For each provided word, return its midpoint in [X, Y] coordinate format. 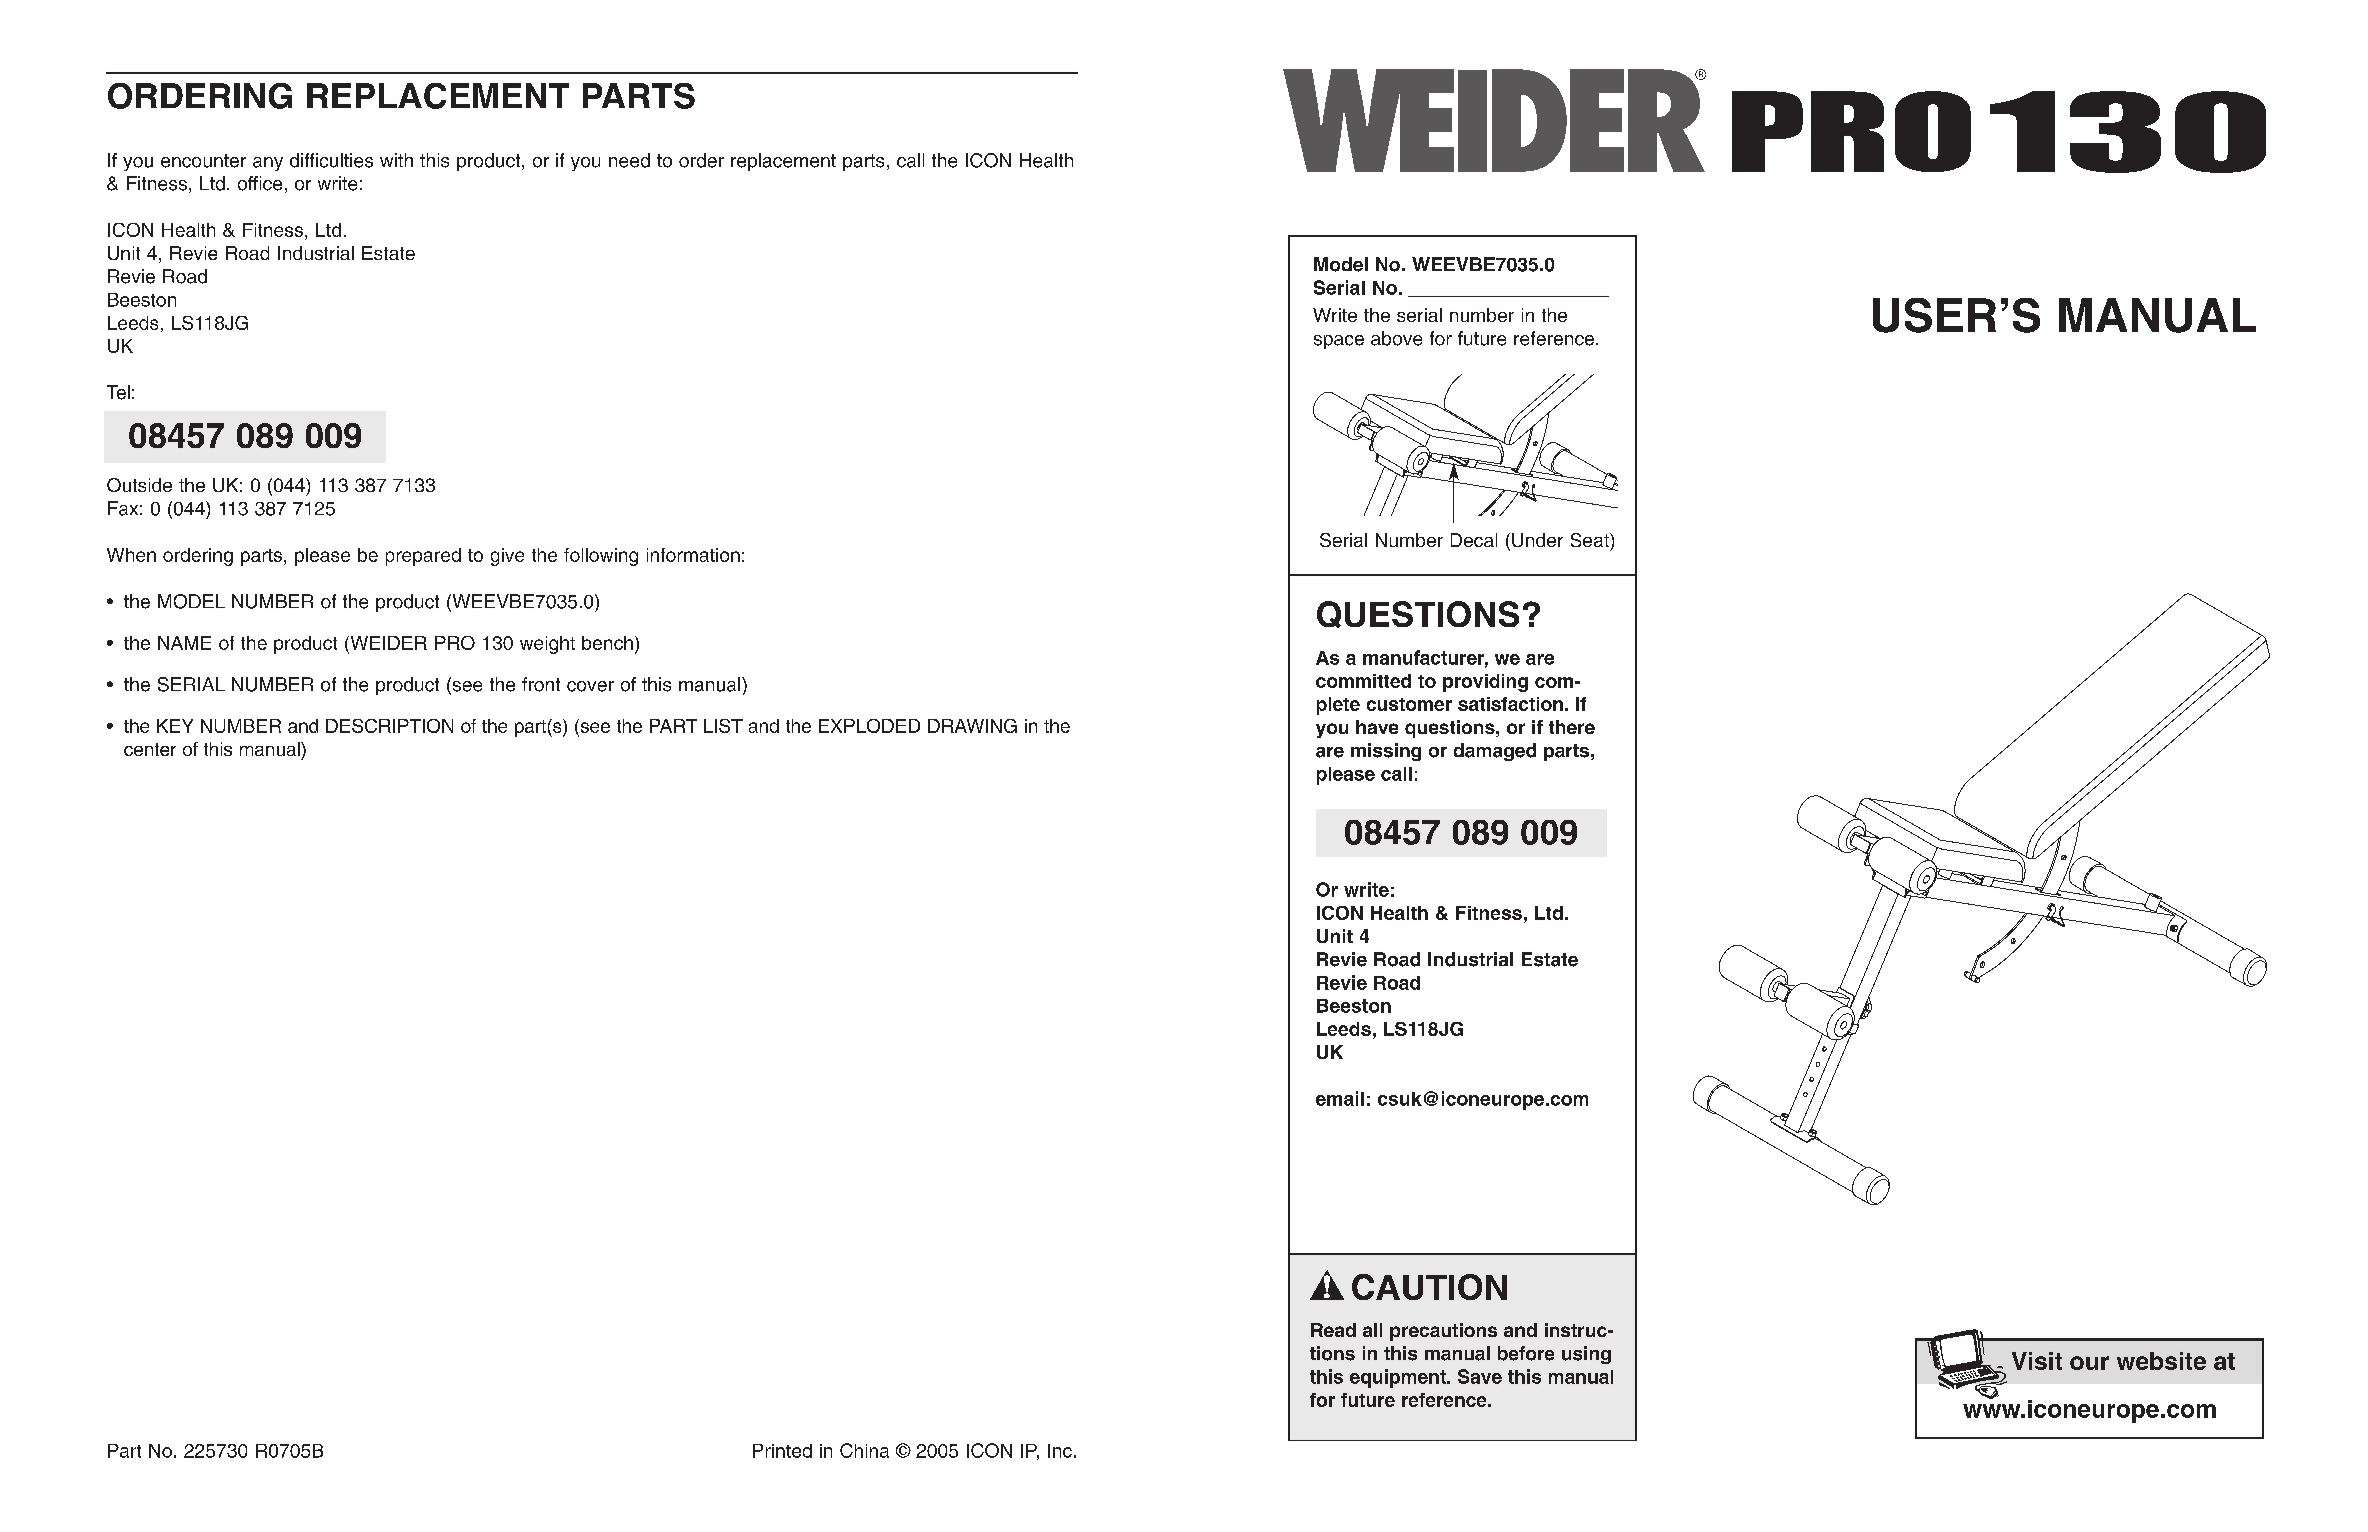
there [1572, 727]
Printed [782, 1451]
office [260, 183]
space [1339, 342]
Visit [2037, 1361]
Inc [1060, 1451]
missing [1386, 752]
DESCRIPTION [389, 726]
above [1396, 338]
